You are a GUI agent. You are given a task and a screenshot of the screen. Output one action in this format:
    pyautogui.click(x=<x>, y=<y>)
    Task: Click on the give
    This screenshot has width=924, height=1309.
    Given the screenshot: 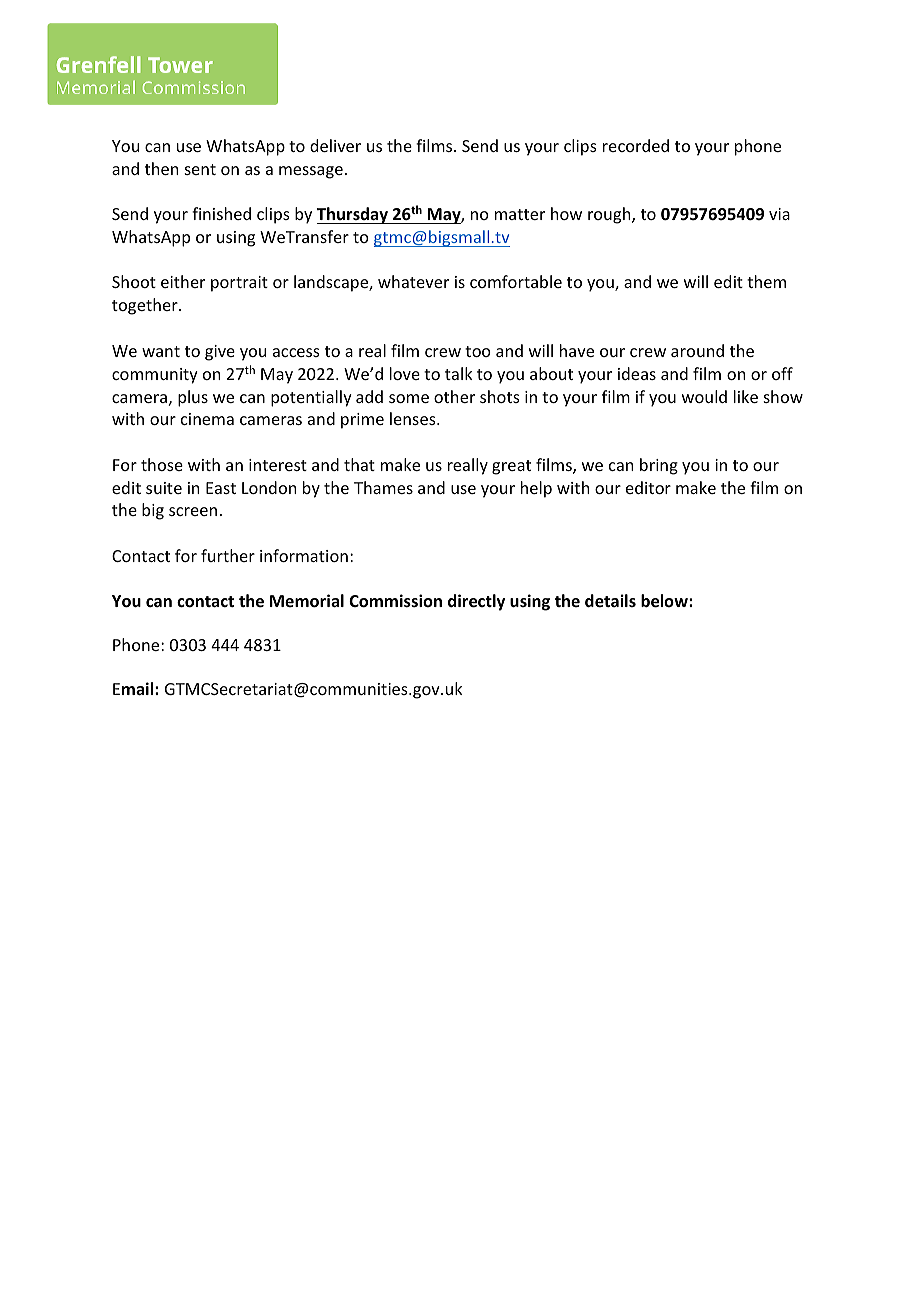 What is the action you would take?
    pyautogui.click(x=220, y=353)
